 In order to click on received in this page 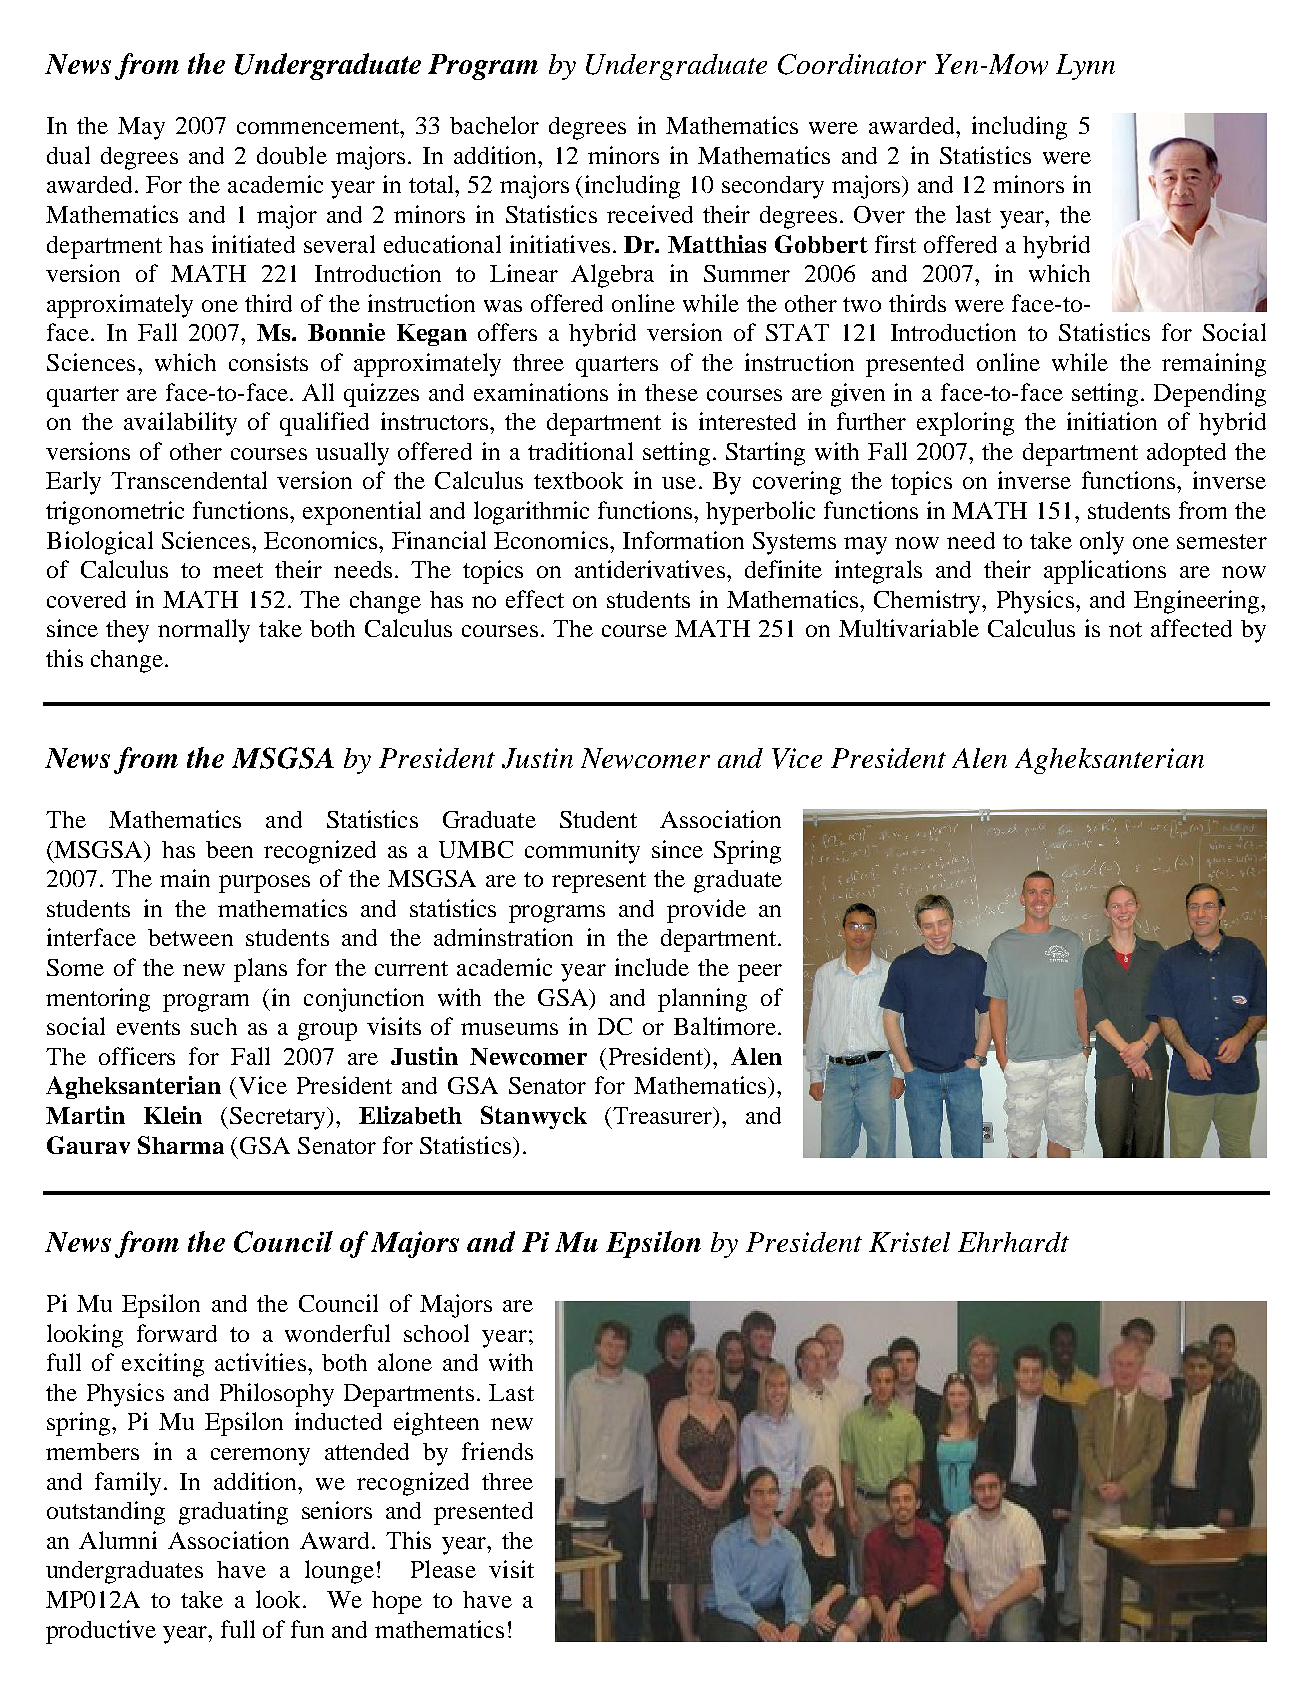, I will do `click(650, 214)`.
